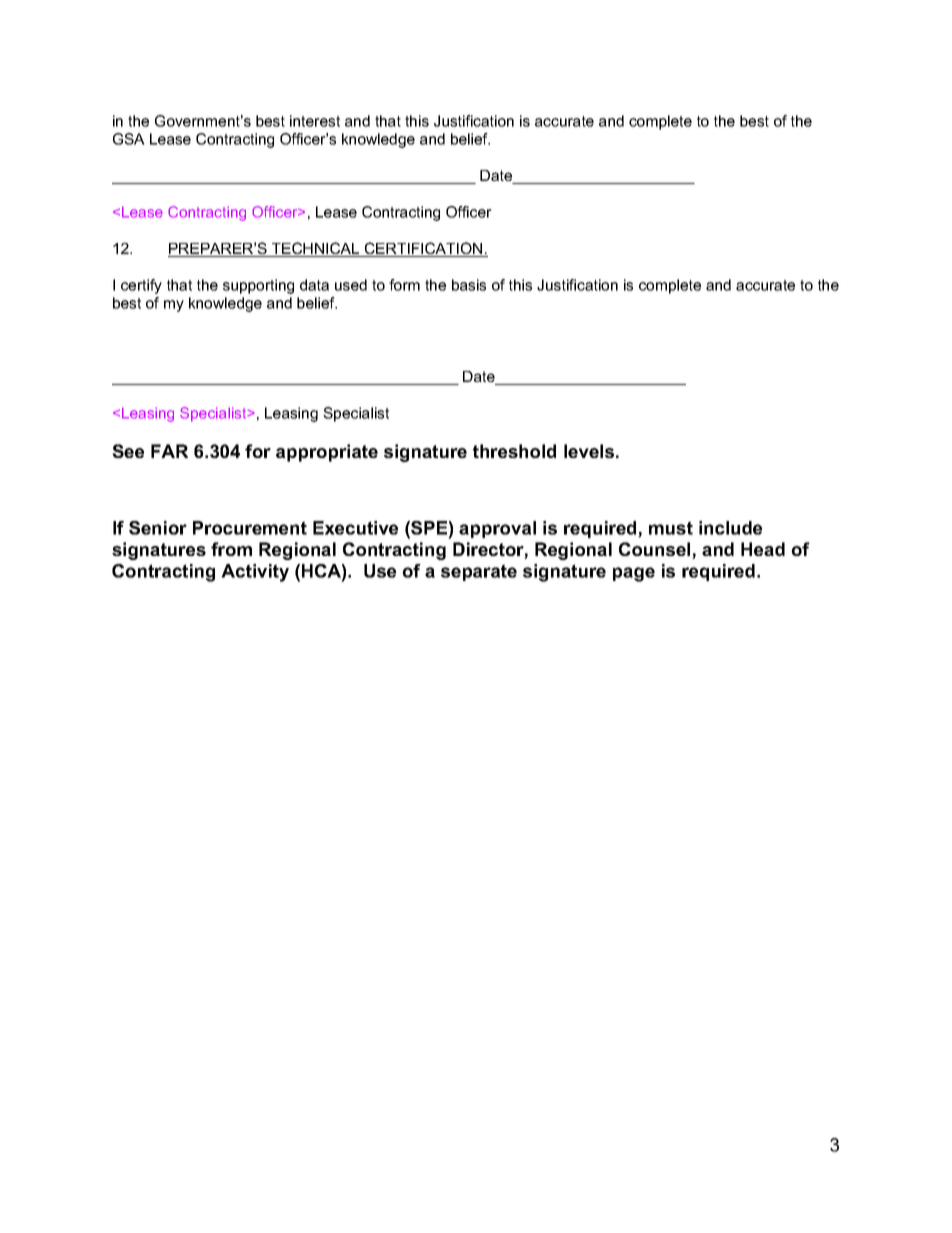  What do you see at coordinates (656, 550) in the screenshot?
I see `Counsel` at bounding box center [656, 550].
